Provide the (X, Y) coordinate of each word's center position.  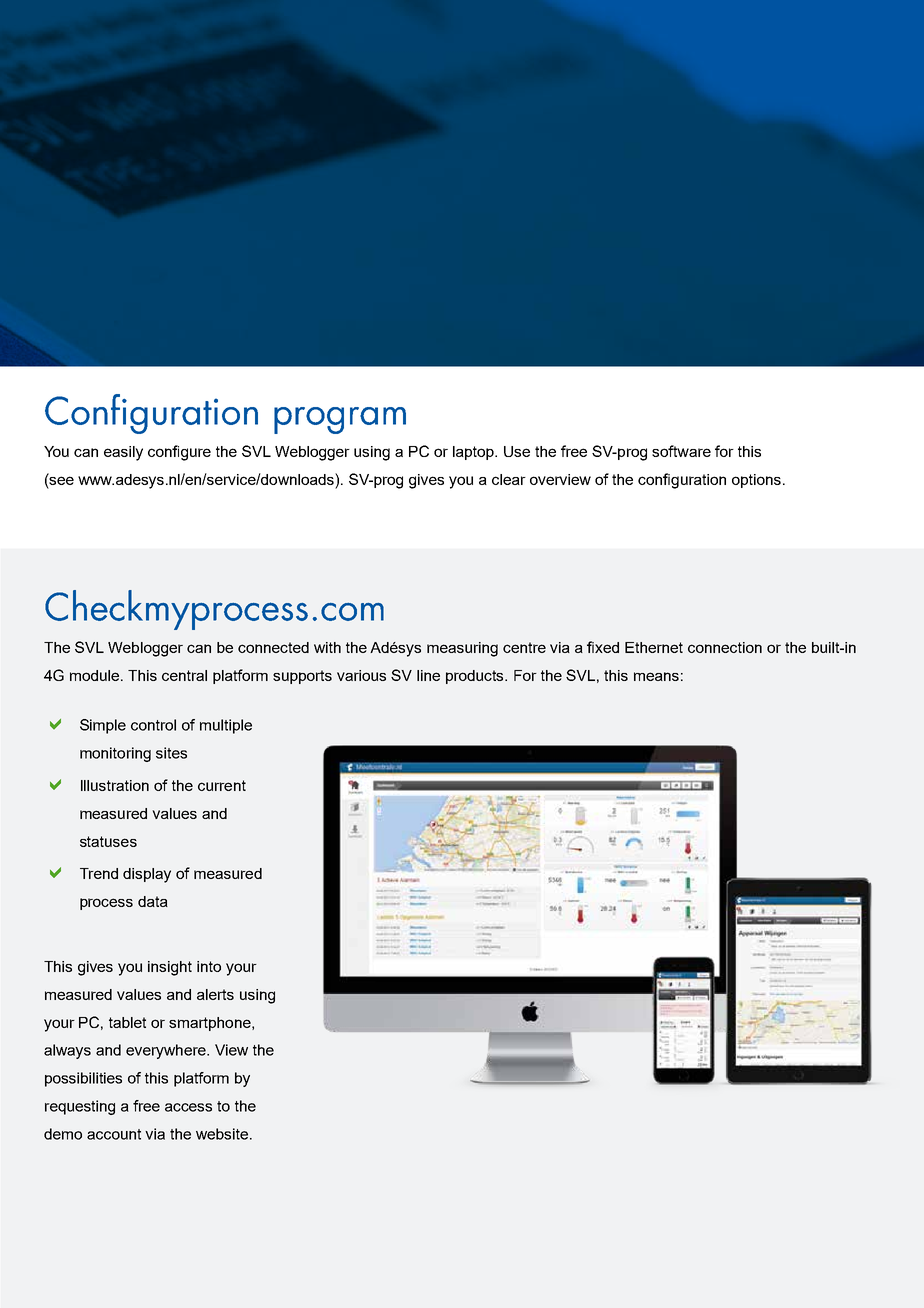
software (681, 451)
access (188, 1107)
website (222, 1134)
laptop (475, 453)
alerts (215, 994)
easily (123, 453)
